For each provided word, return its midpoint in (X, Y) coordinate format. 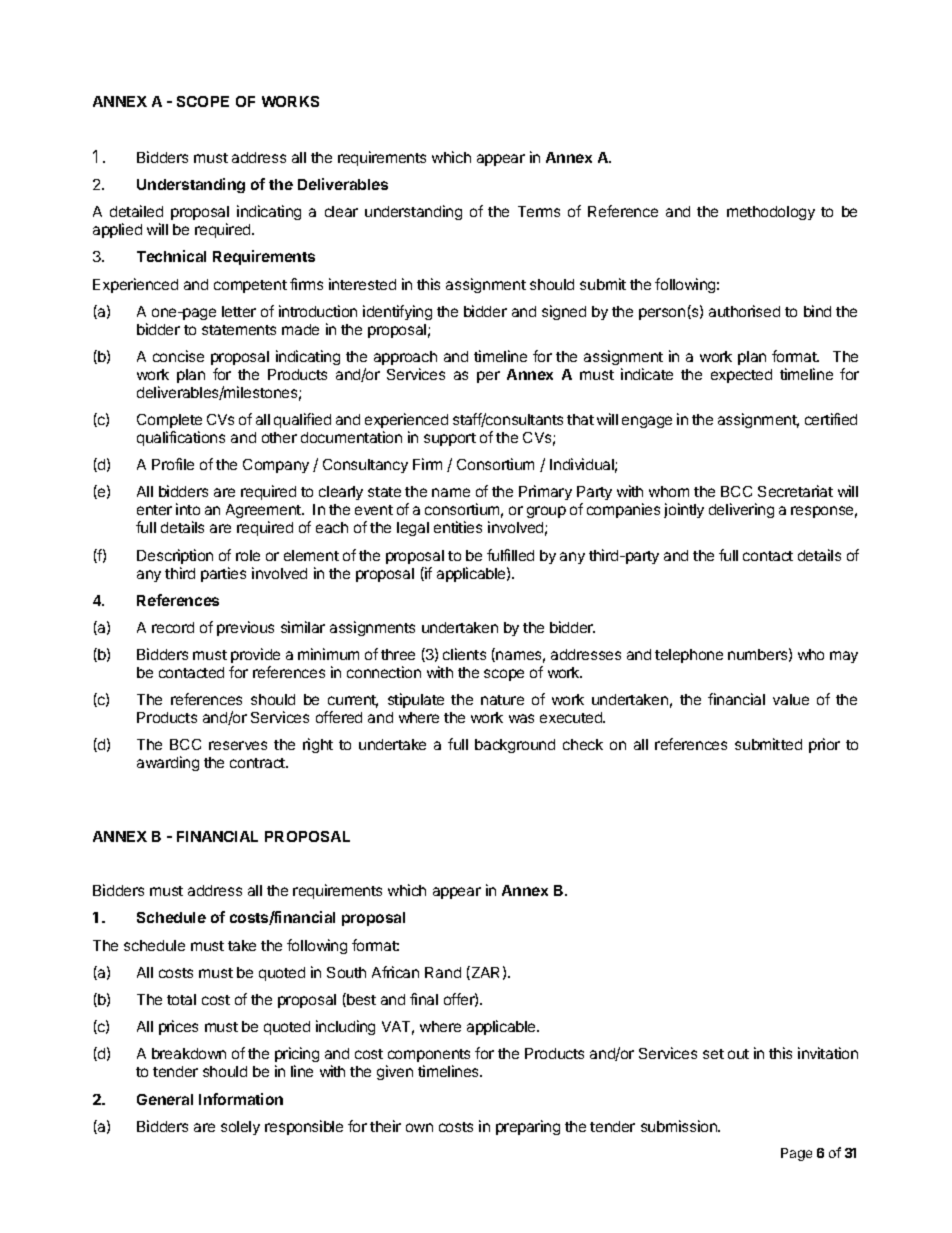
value (791, 699)
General (165, 1099)
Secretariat (795, 491)
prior (824, 745)
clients (464, 654)
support (450, 439)
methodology (771, 213)
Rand (443, 972)
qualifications (181, 438)
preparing (528, 1127)
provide (255, 655)
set (713, 1054)
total (181, 999)
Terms (539, 211)
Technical (171, 256)
